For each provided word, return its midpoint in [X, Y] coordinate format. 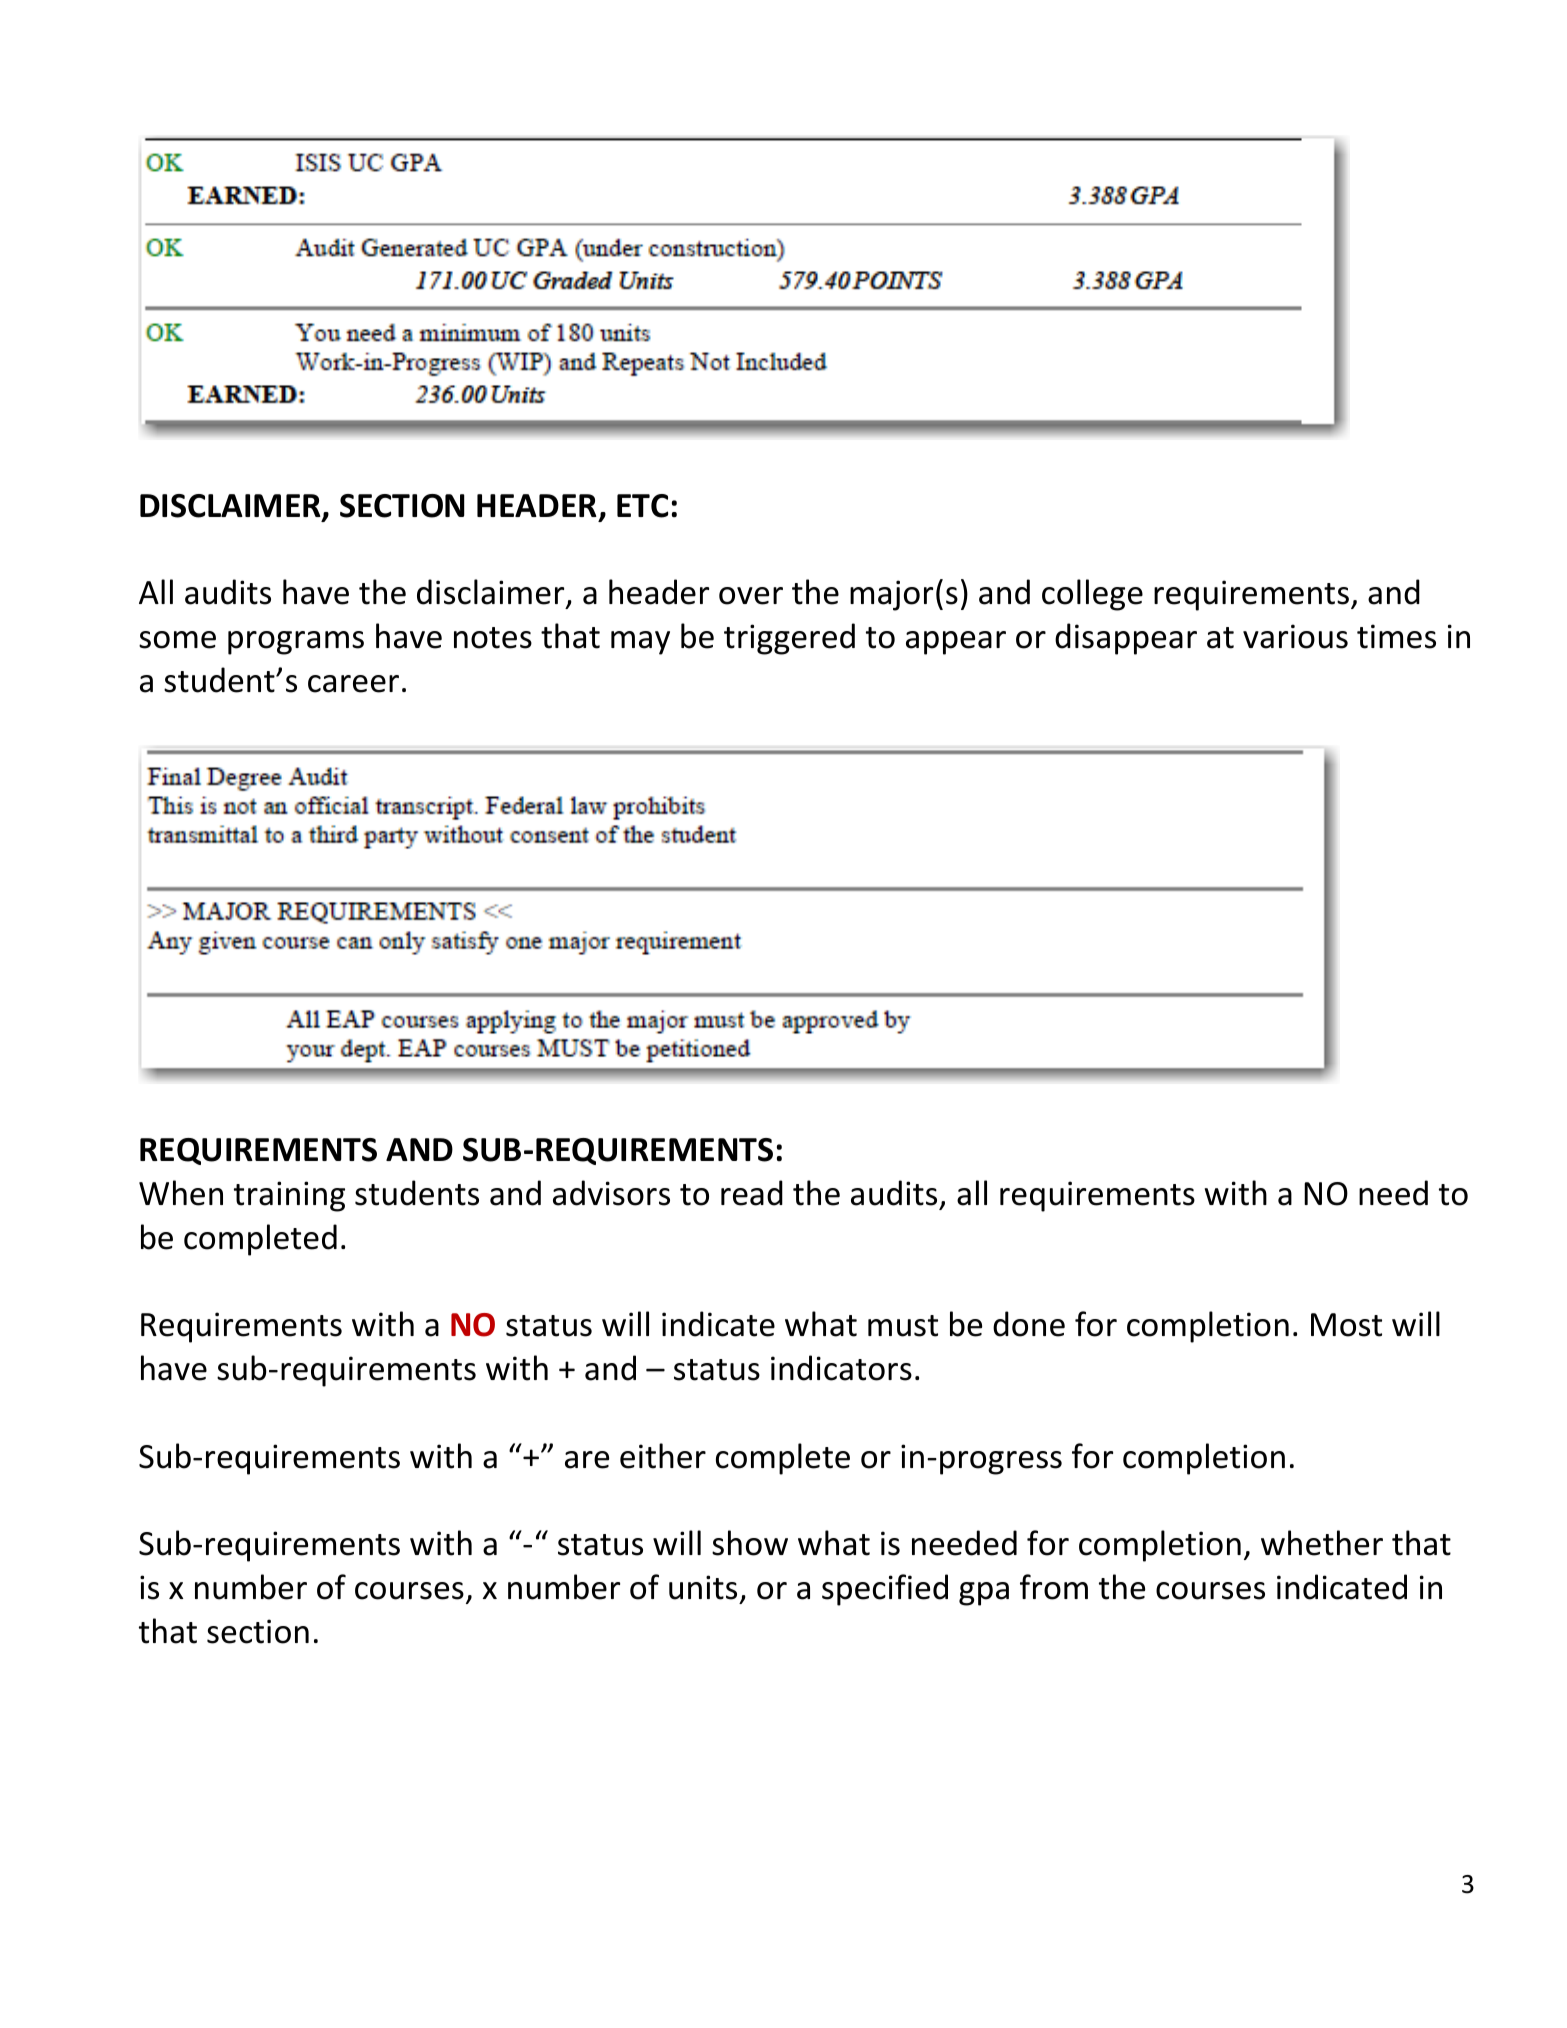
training [289, 1196]
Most [1346, 1325]
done [1029, 1324]
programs [296, 643]
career [353, 684]
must [903, 1326]
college [1092, 595]
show [750, 1543]
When [181, 1193]
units [703, 1587]
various [1295, 636]
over [751, 596]
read [752, 1193]
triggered [789, 639]
